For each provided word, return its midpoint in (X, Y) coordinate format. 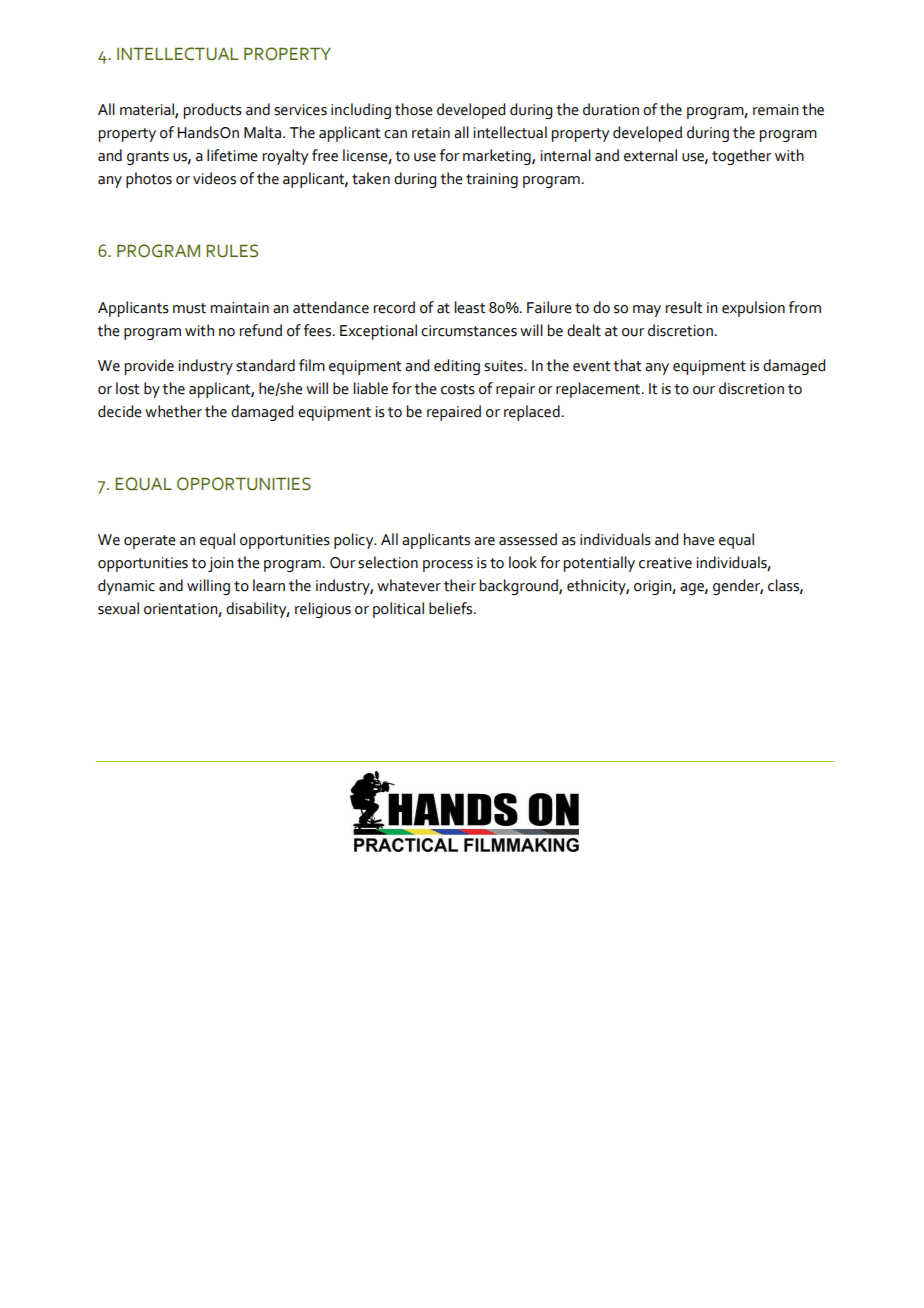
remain (776, 110)
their (460, 585)
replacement (599, 390)
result (684, 307)
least (470, 307)
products (213, 111)
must (189, 308)
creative (665, 563)
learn (269, 585)
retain (431, 133)
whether (173, 411)
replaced (532, 413)
